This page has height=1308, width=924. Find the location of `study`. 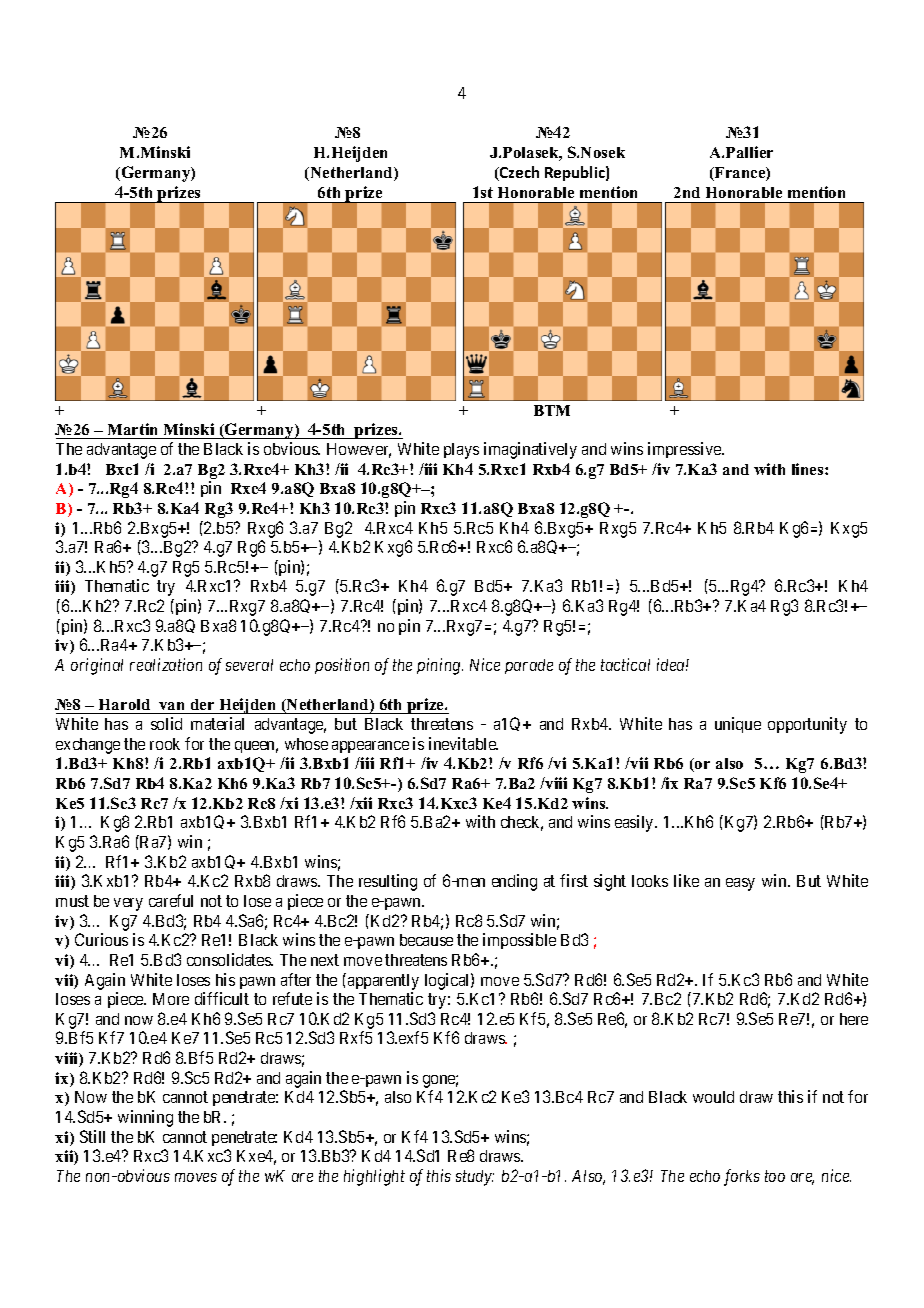

study is located at coordinates (475, 1178).
